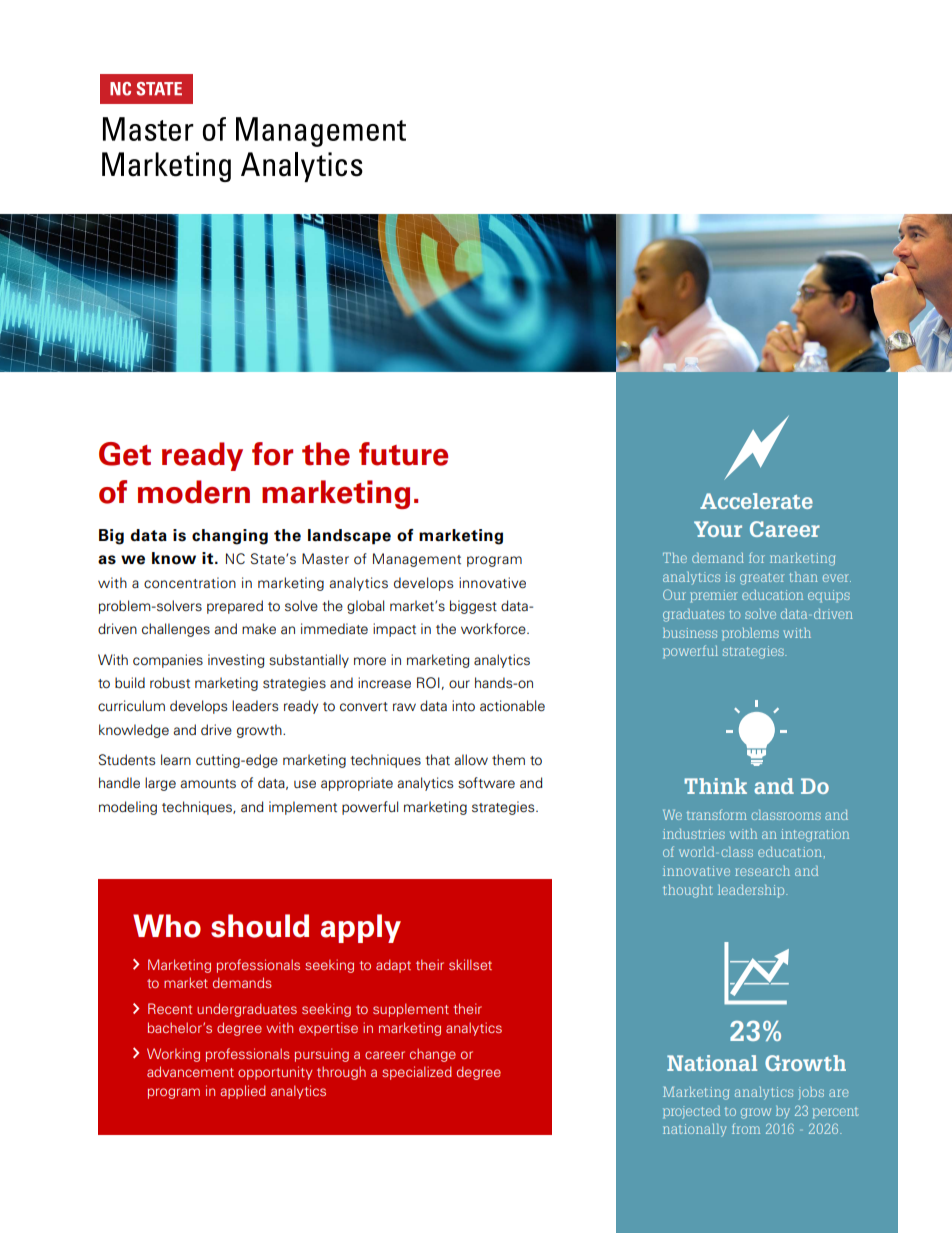 The image size is (952, 1233). Describe the element at coordinates (194, 492) in the screenshot. I see `modern` at that location.
